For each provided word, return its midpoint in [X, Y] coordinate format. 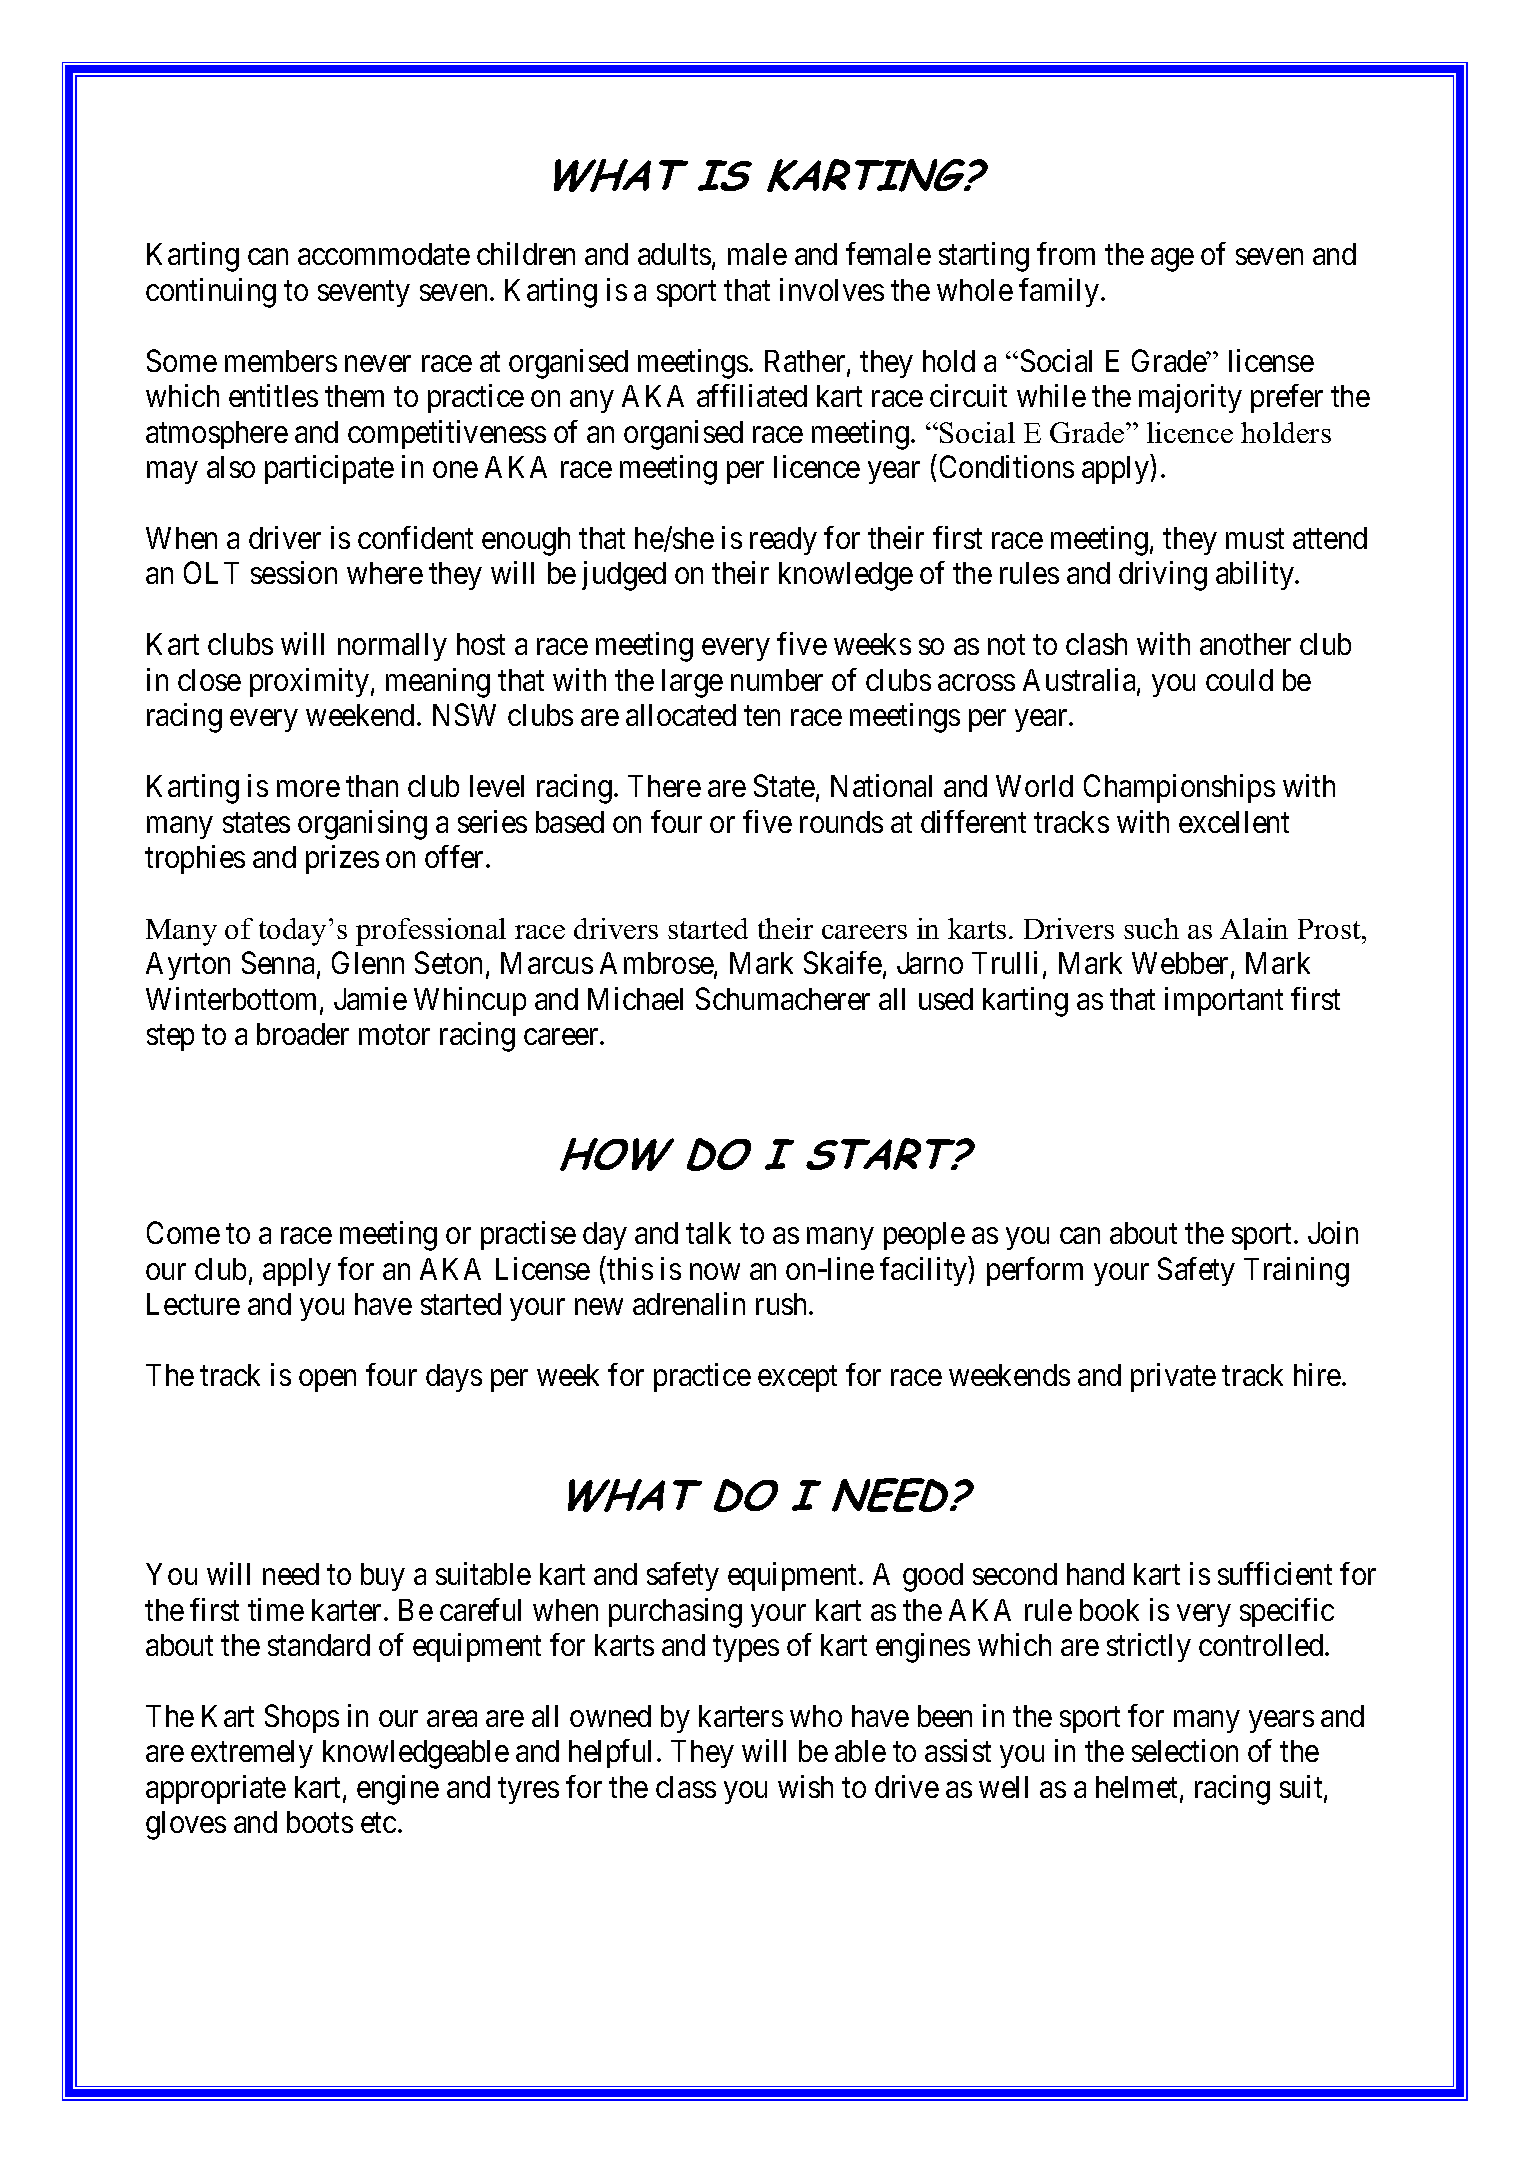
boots [320, 1822]
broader [303, 1034]
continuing [211, 293]
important [1224, 1001]
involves [832, 289]
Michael [635, 998]
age [1172, 260]
